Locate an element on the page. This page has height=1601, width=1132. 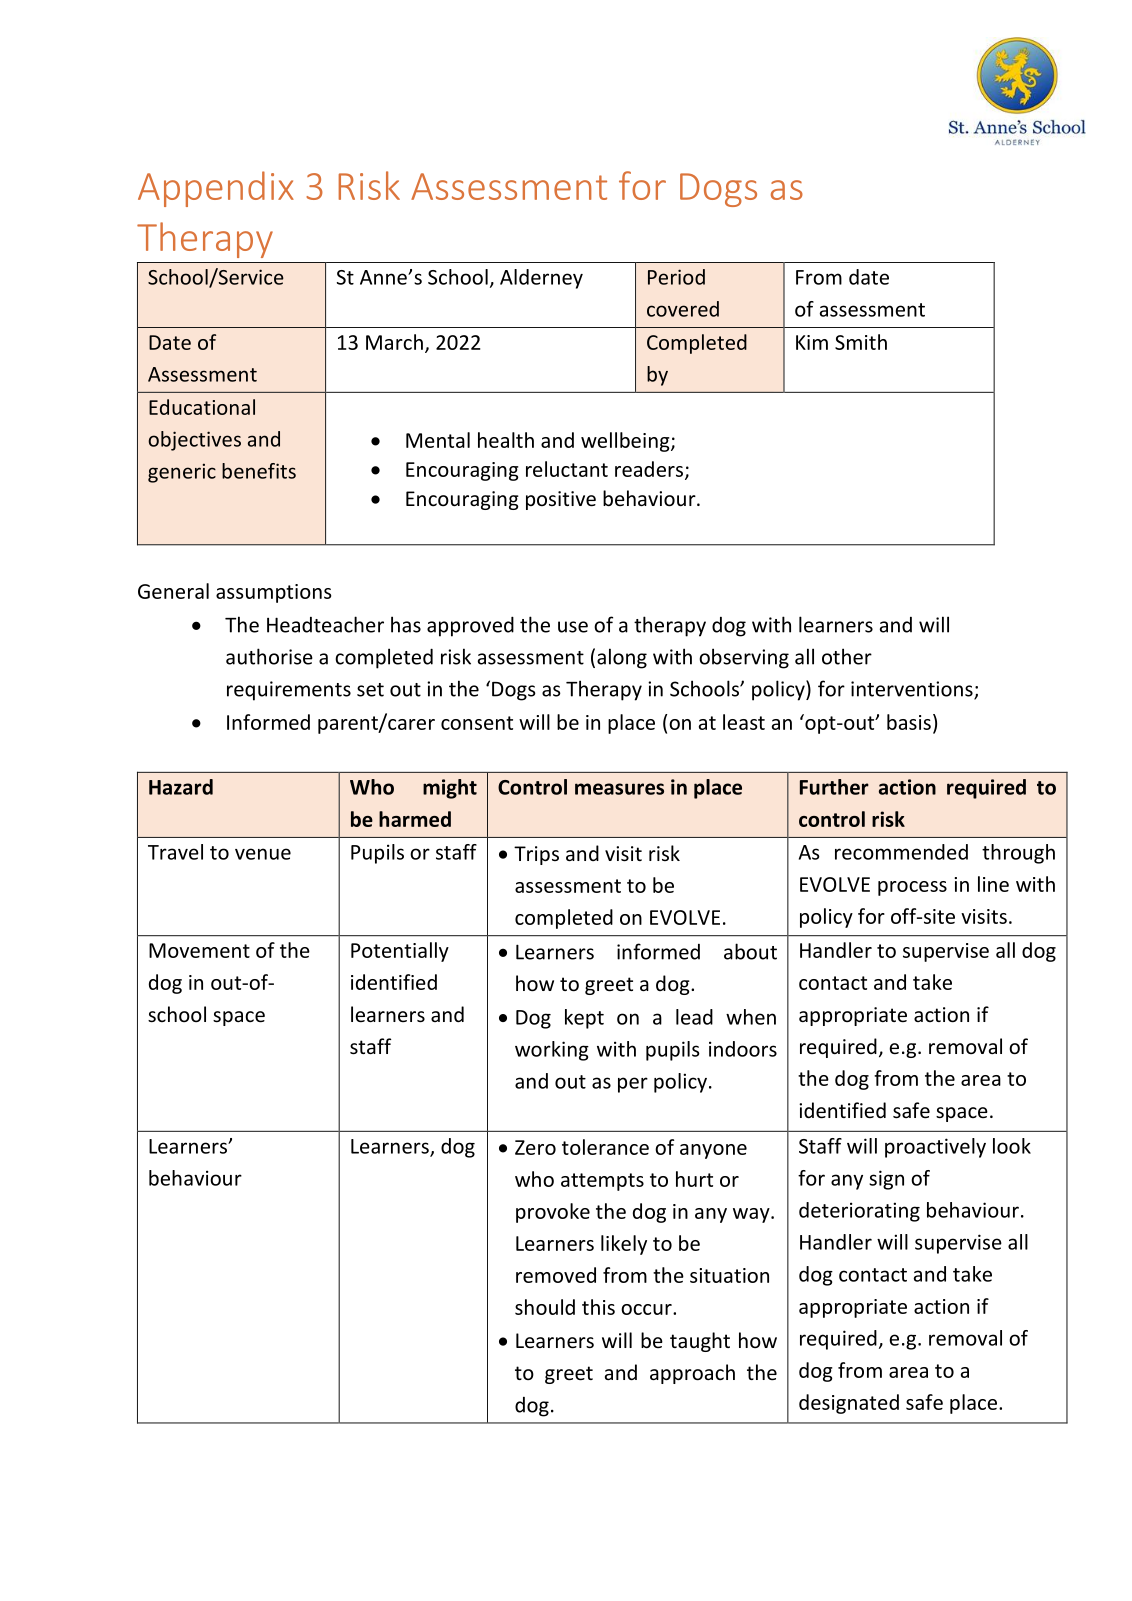
Smith is located at coordinates (861, 342).
